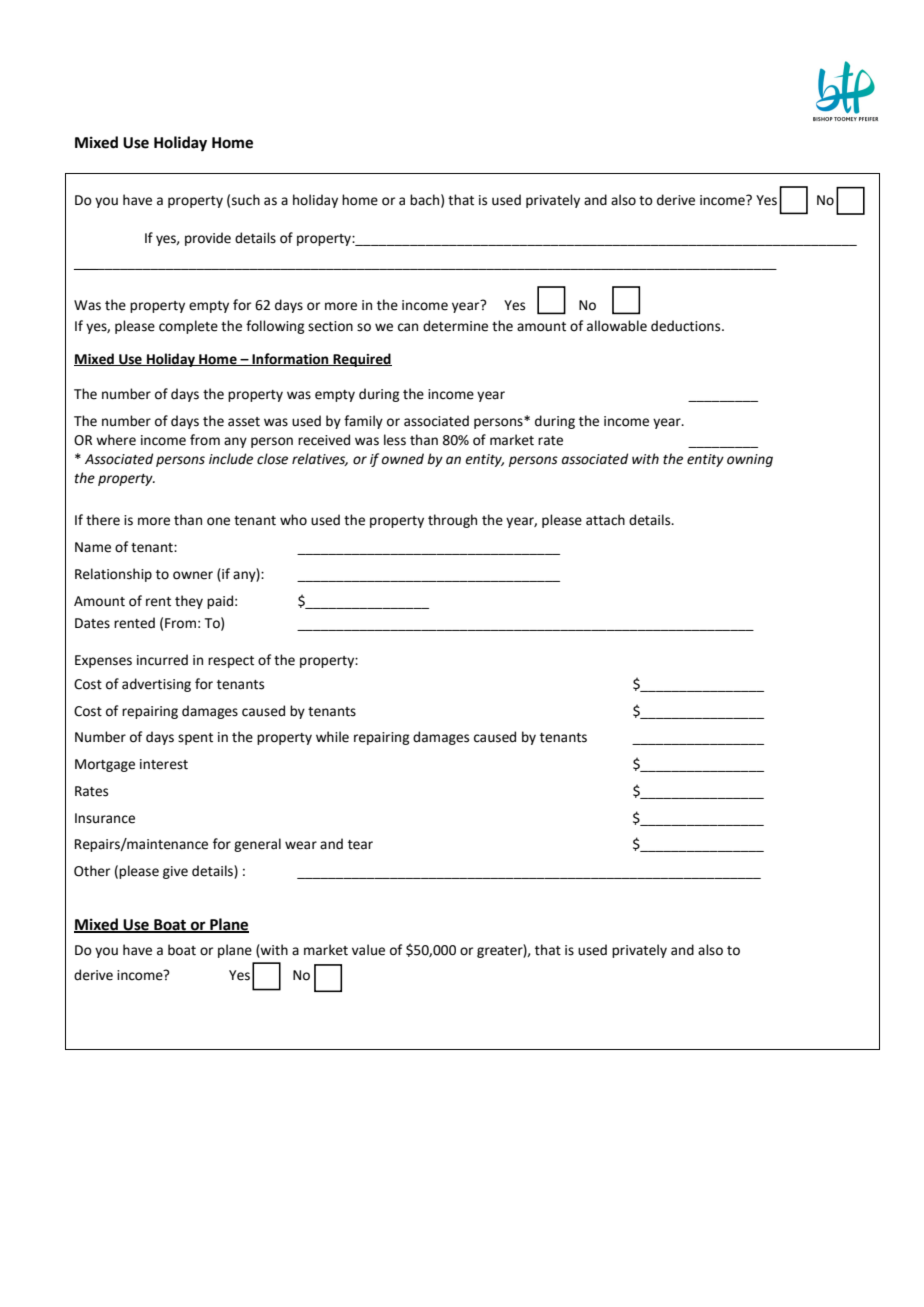  What do you see at coordinates (605, 520) in the screenshot?
I see `attach` at bounding box center [605, 520].
